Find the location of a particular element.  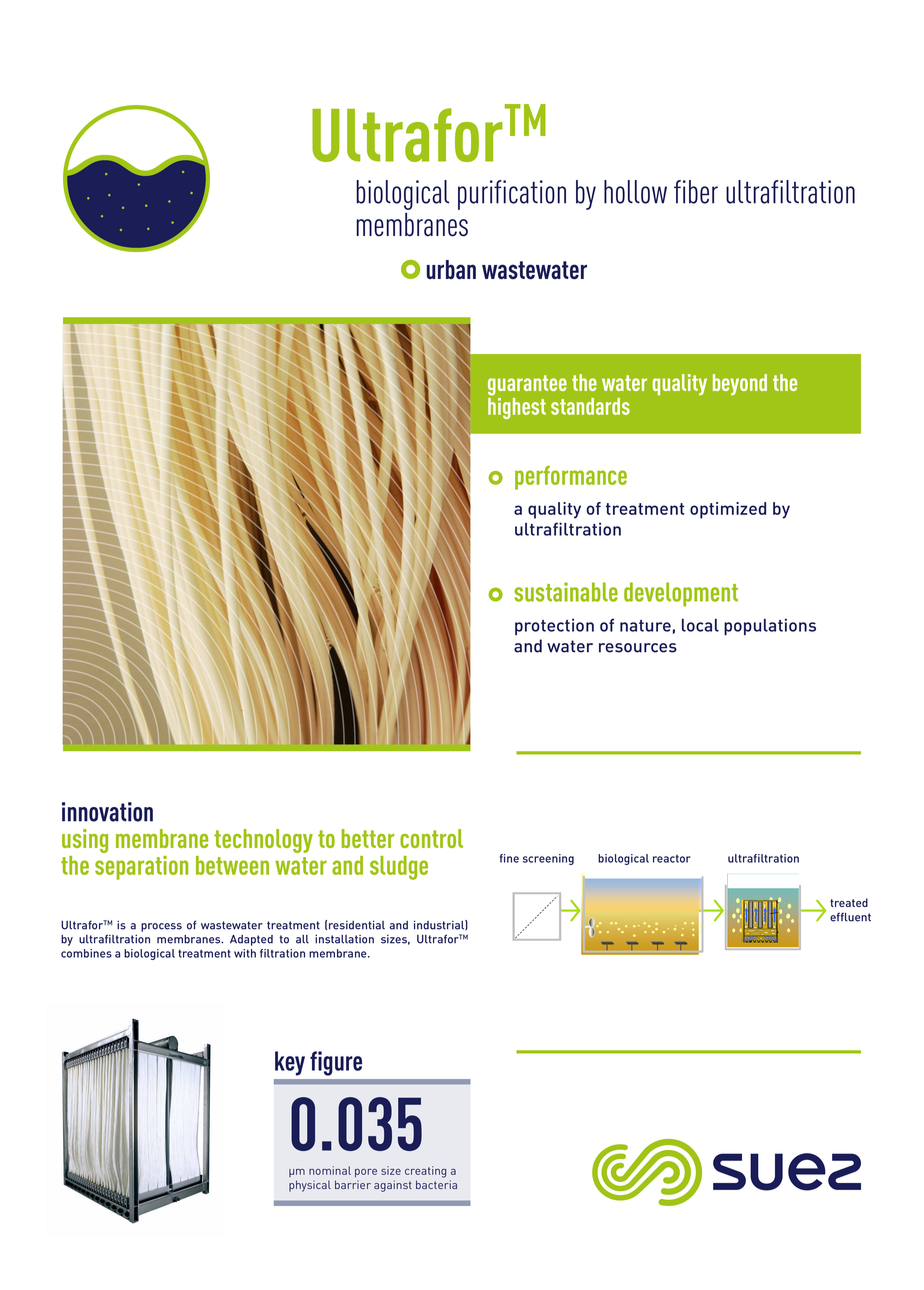

optimized is located at coordinates (728, 510).
